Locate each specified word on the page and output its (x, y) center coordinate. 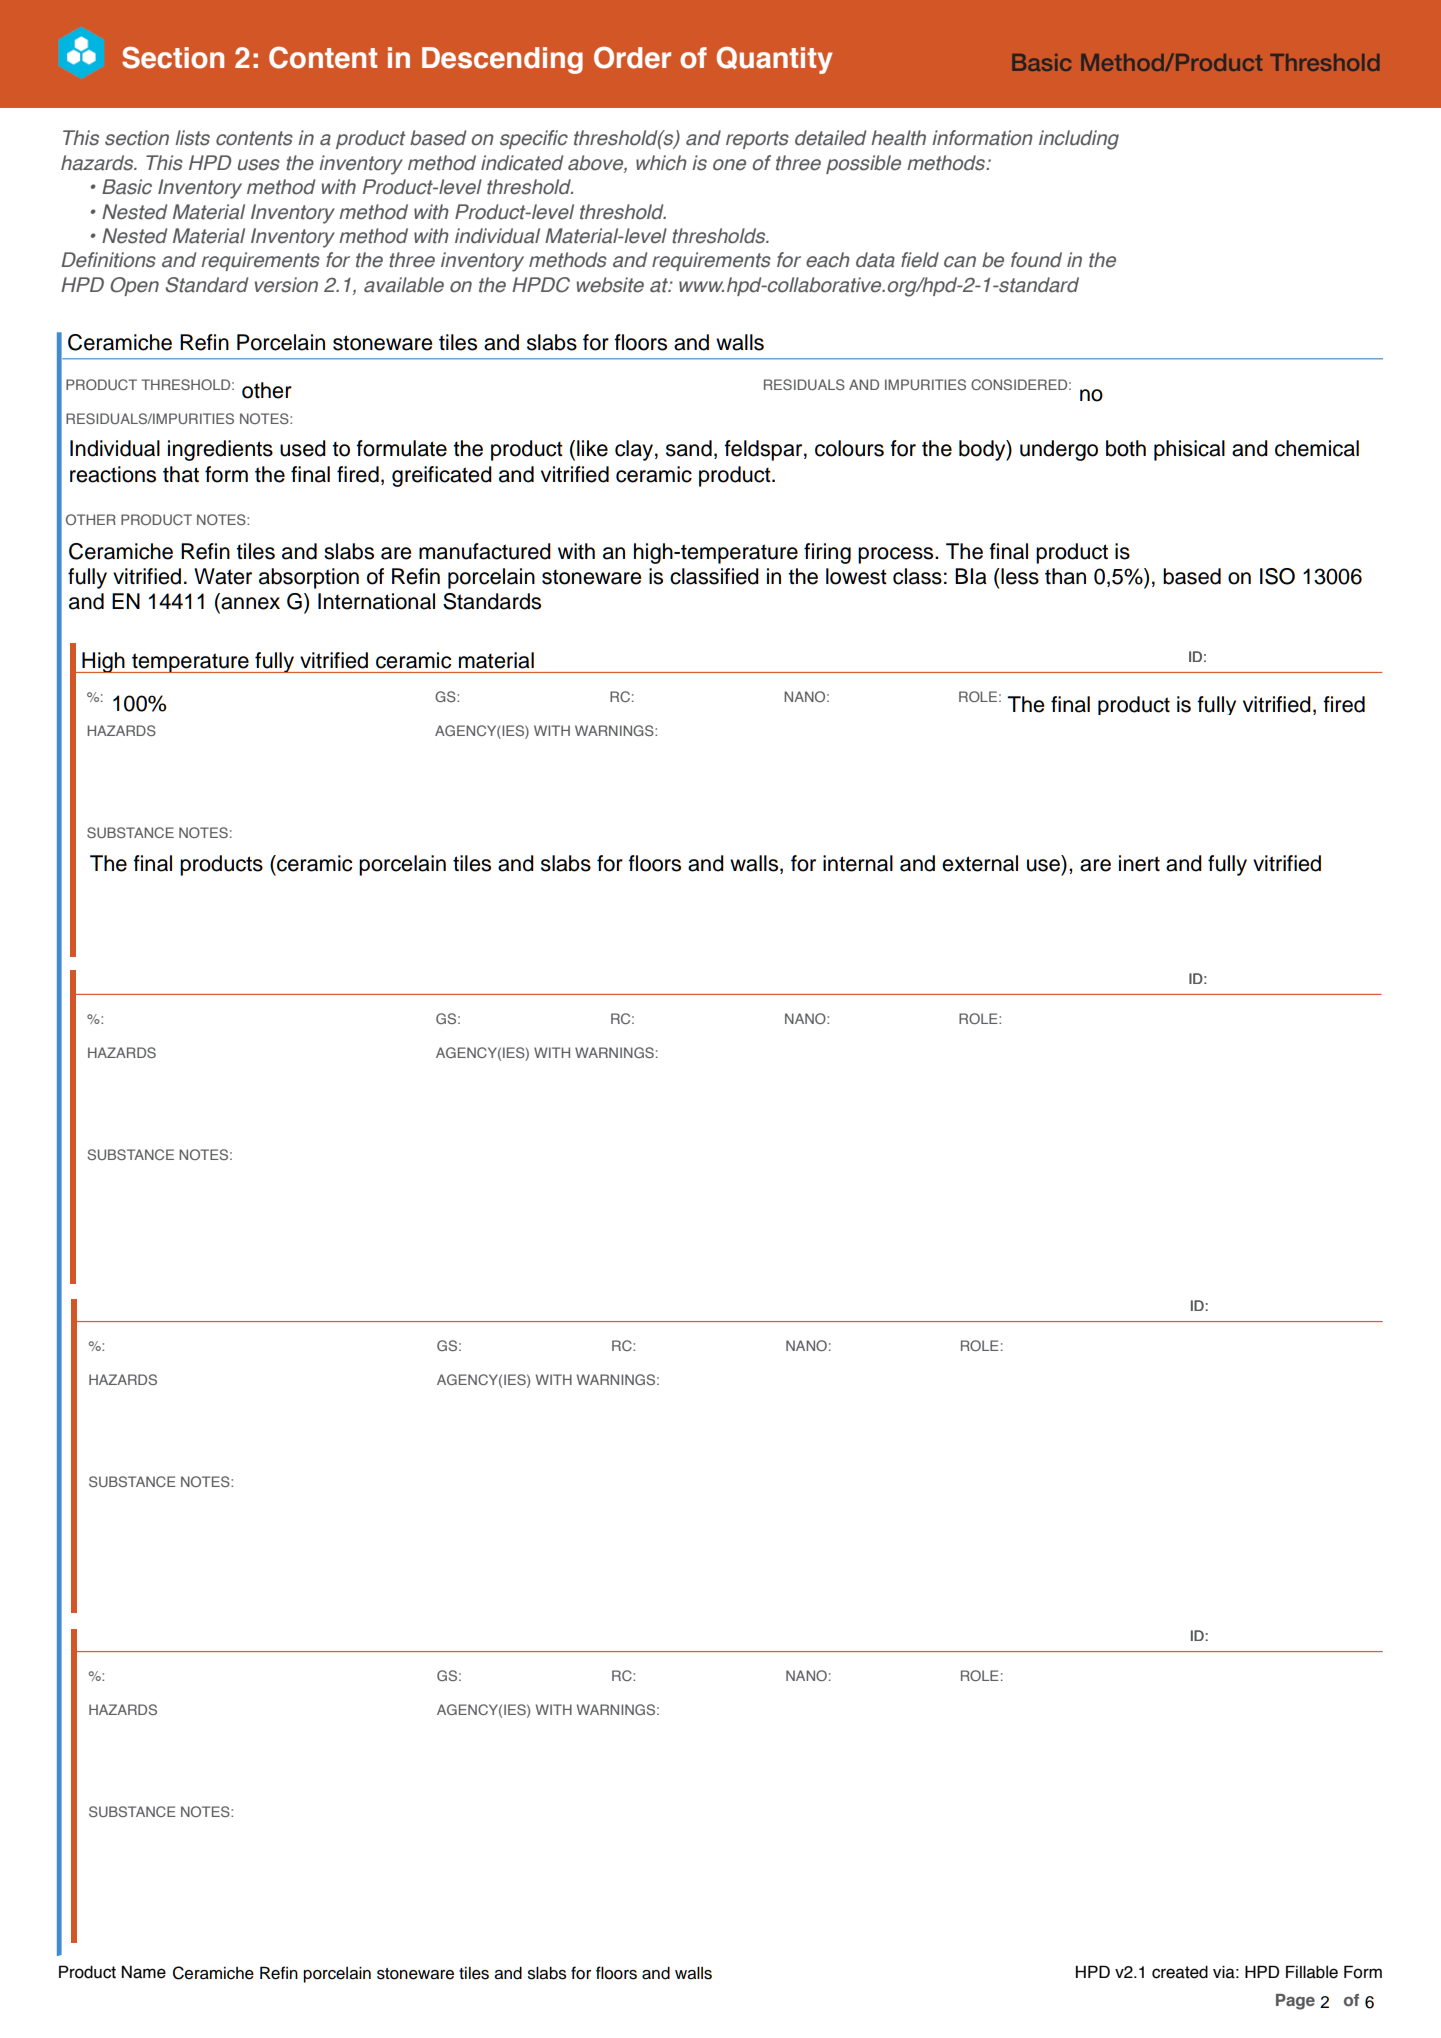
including (1079, 140)
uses (259, 165)
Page (1295, 2002)
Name (144, 1972)
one (729, 165)
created (1180, 1972)
